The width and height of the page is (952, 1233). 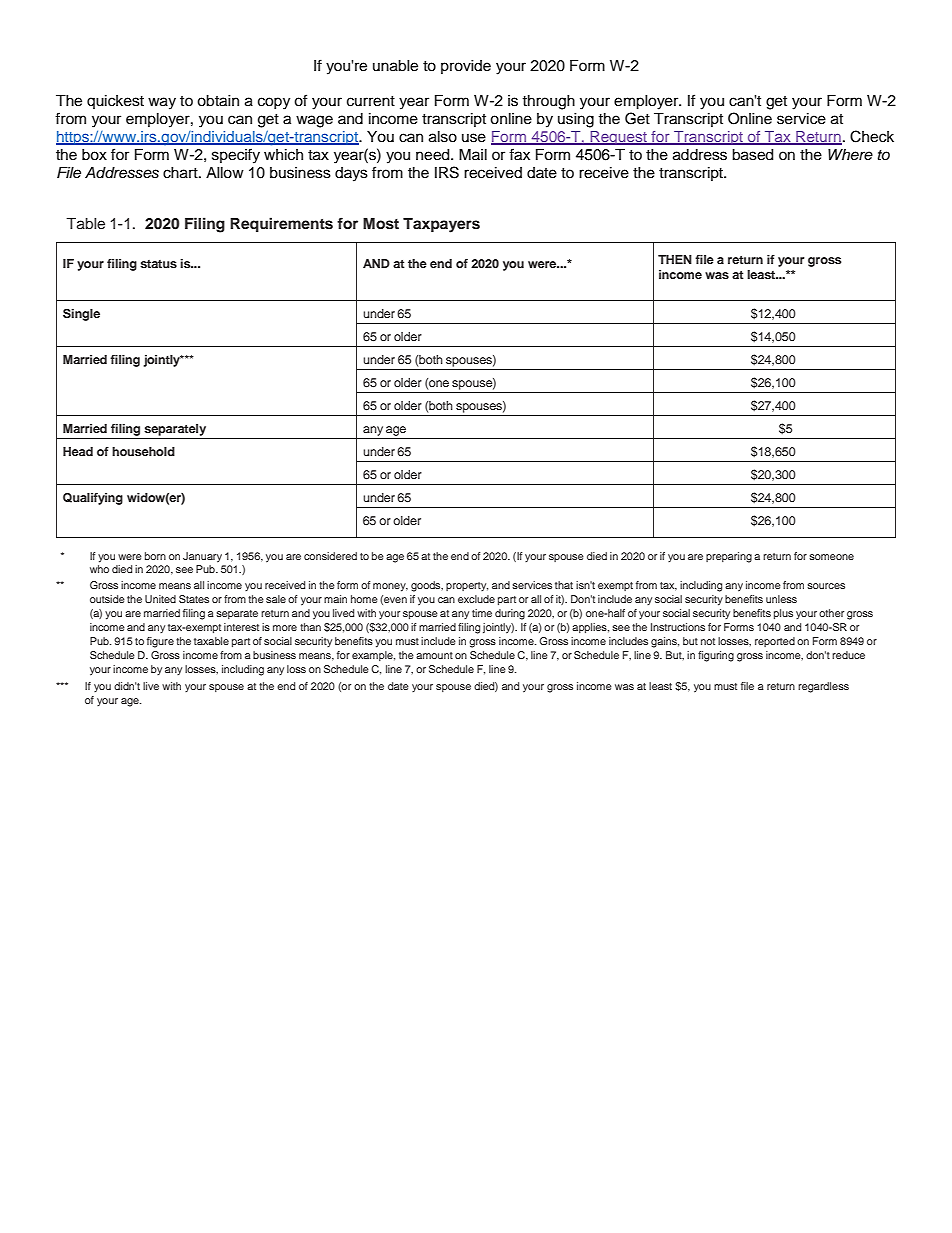 I want to click on way, so click(x=162, y=103).
